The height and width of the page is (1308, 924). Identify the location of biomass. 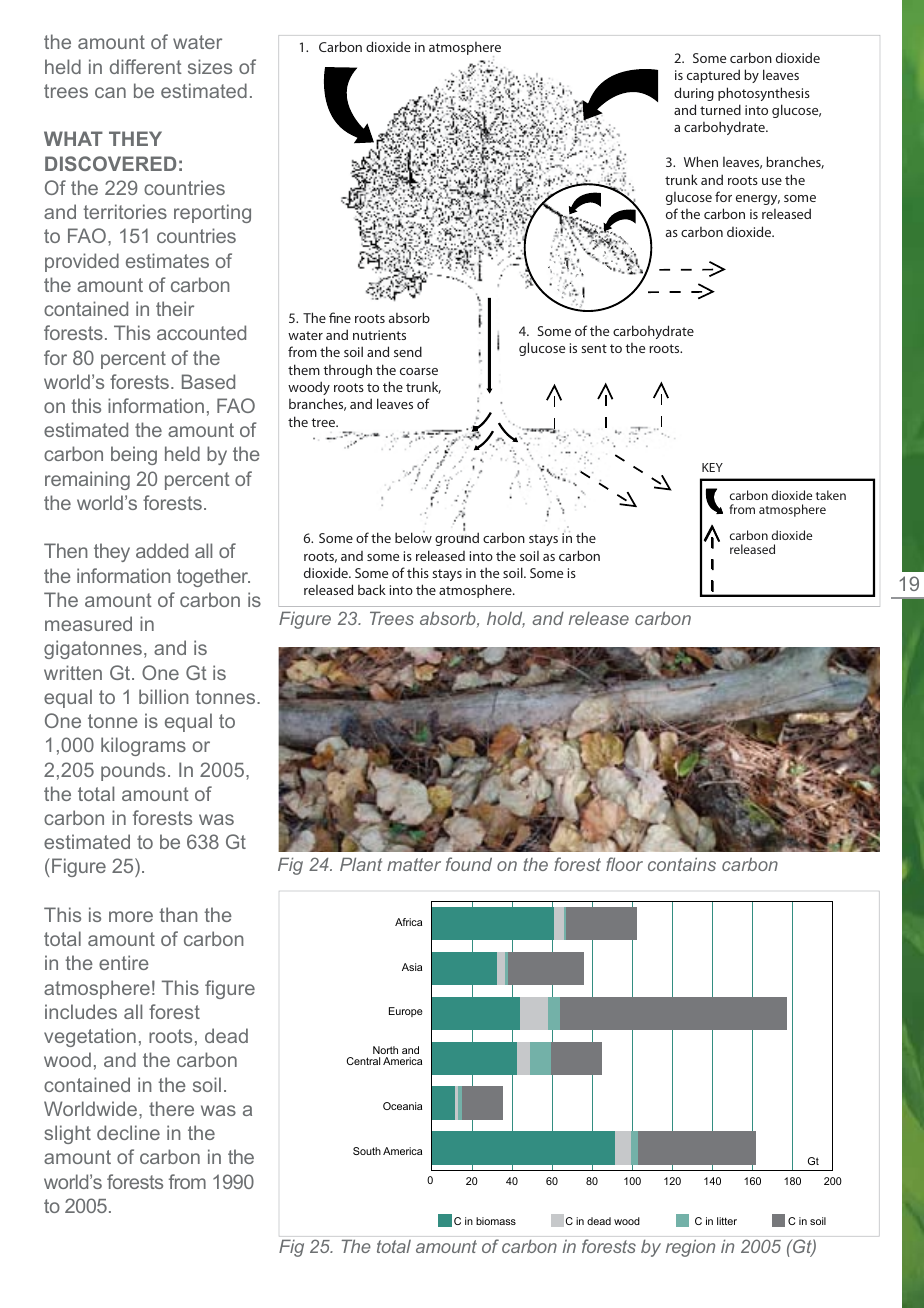
(496, 1221).
